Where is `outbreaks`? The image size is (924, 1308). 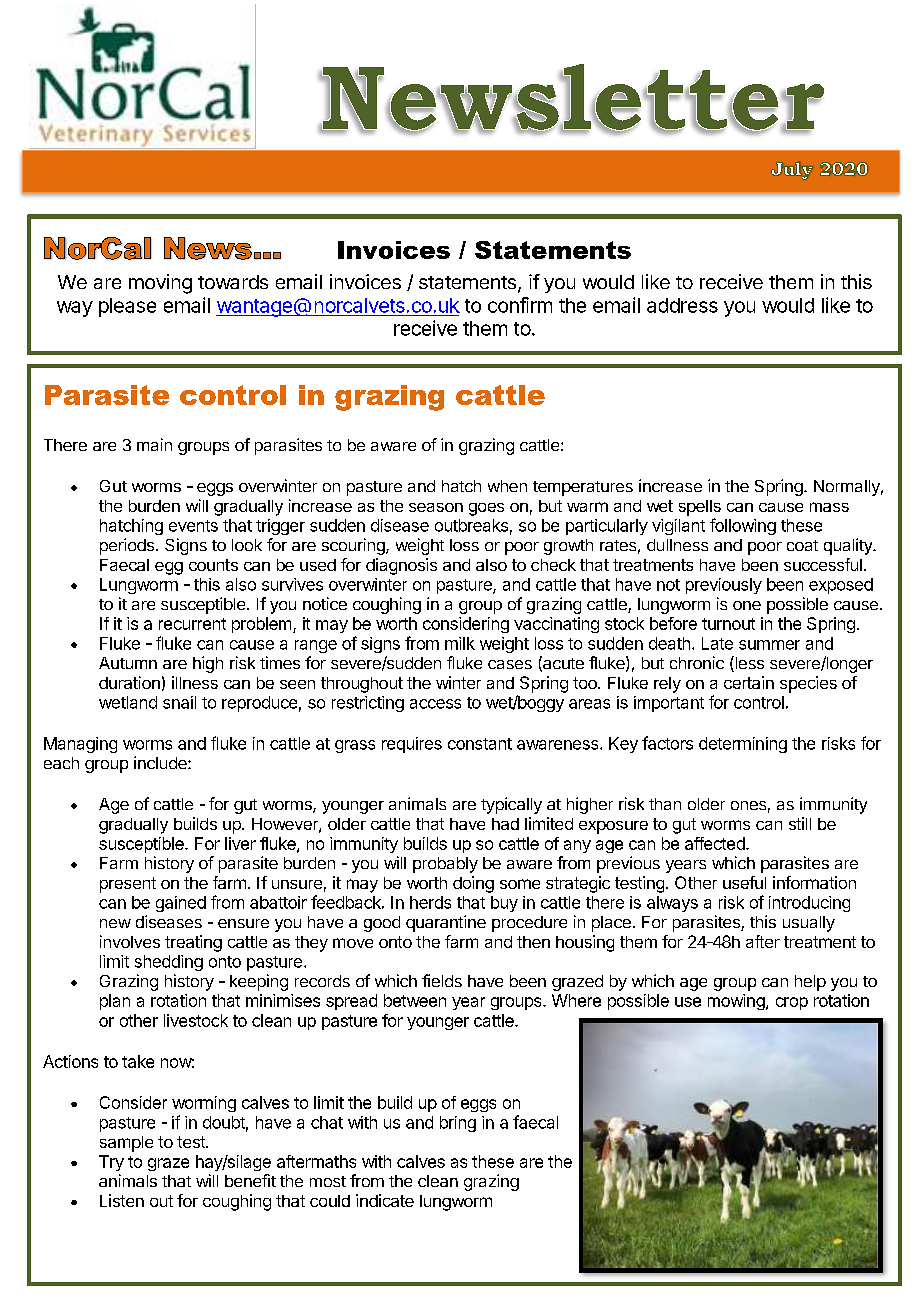
outbreaks is located at coordinates (471, 525).
